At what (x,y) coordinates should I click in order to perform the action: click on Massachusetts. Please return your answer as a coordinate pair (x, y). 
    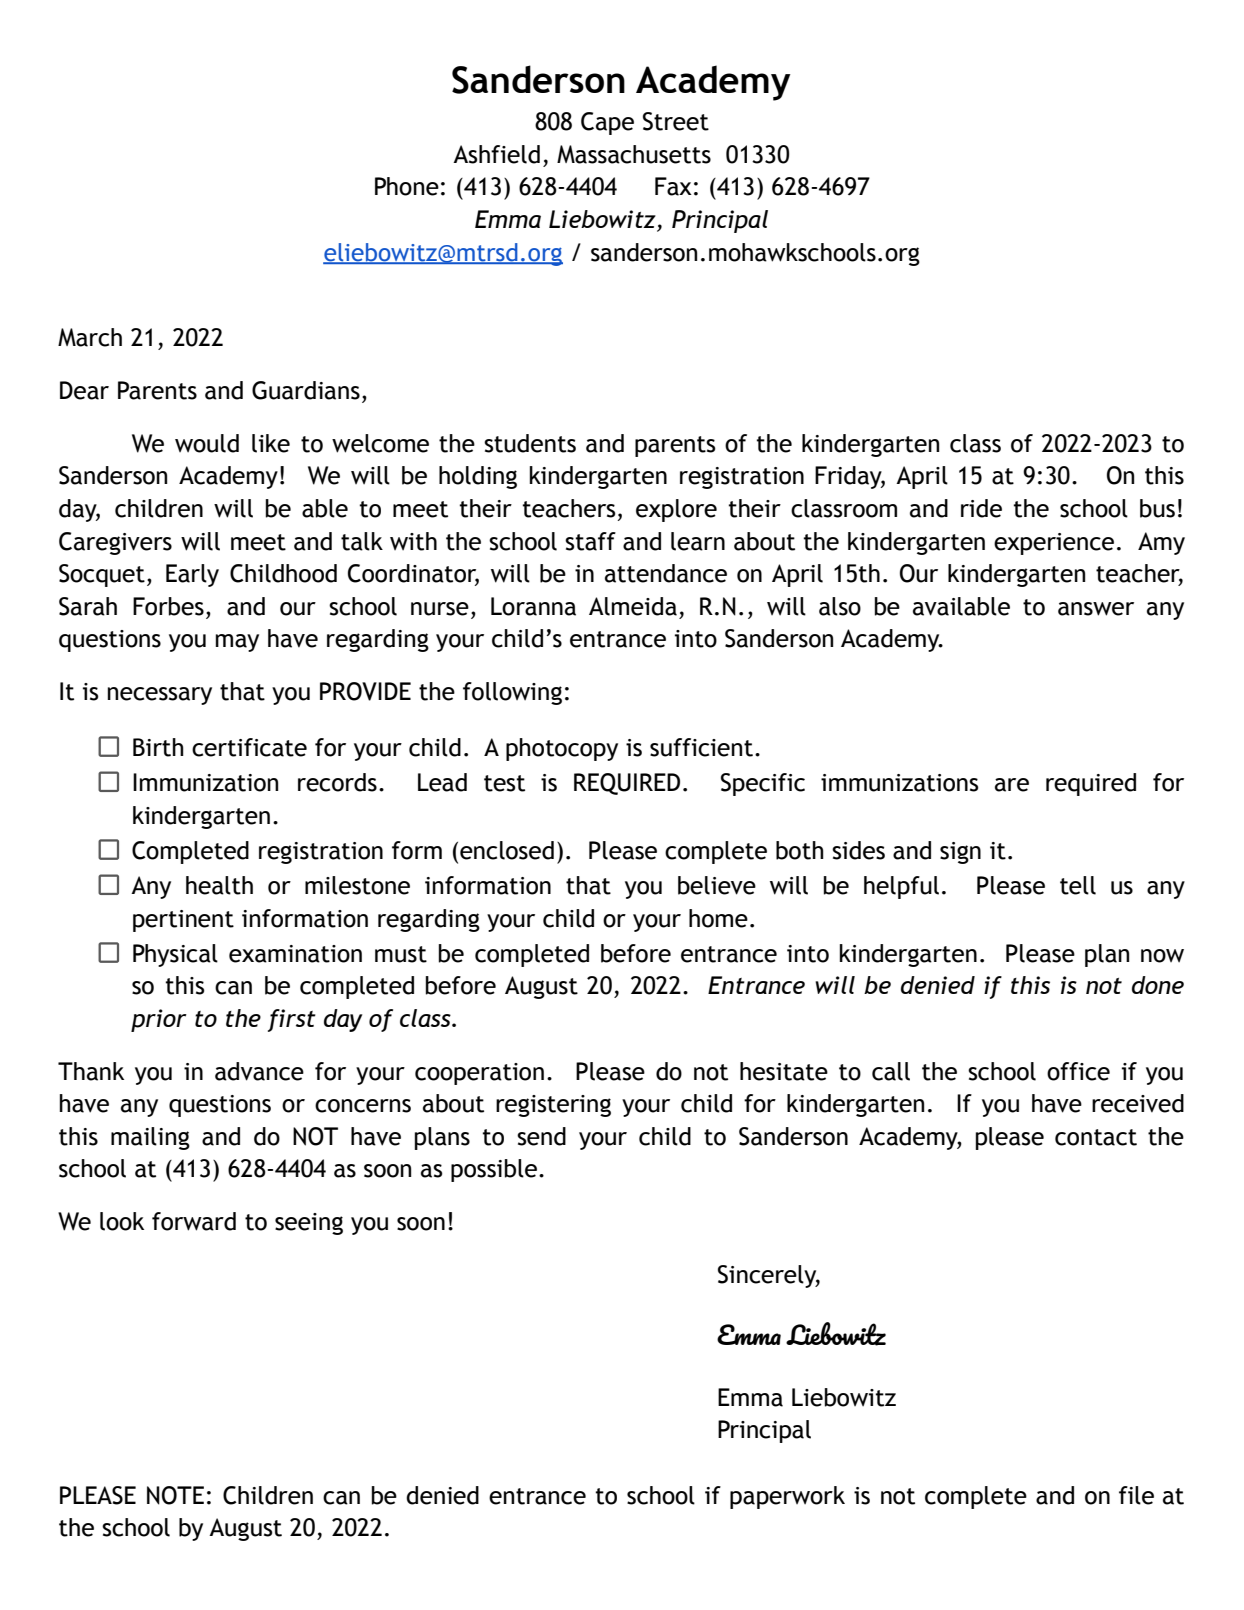
    Looking at the image, I should click on (634, 154).
